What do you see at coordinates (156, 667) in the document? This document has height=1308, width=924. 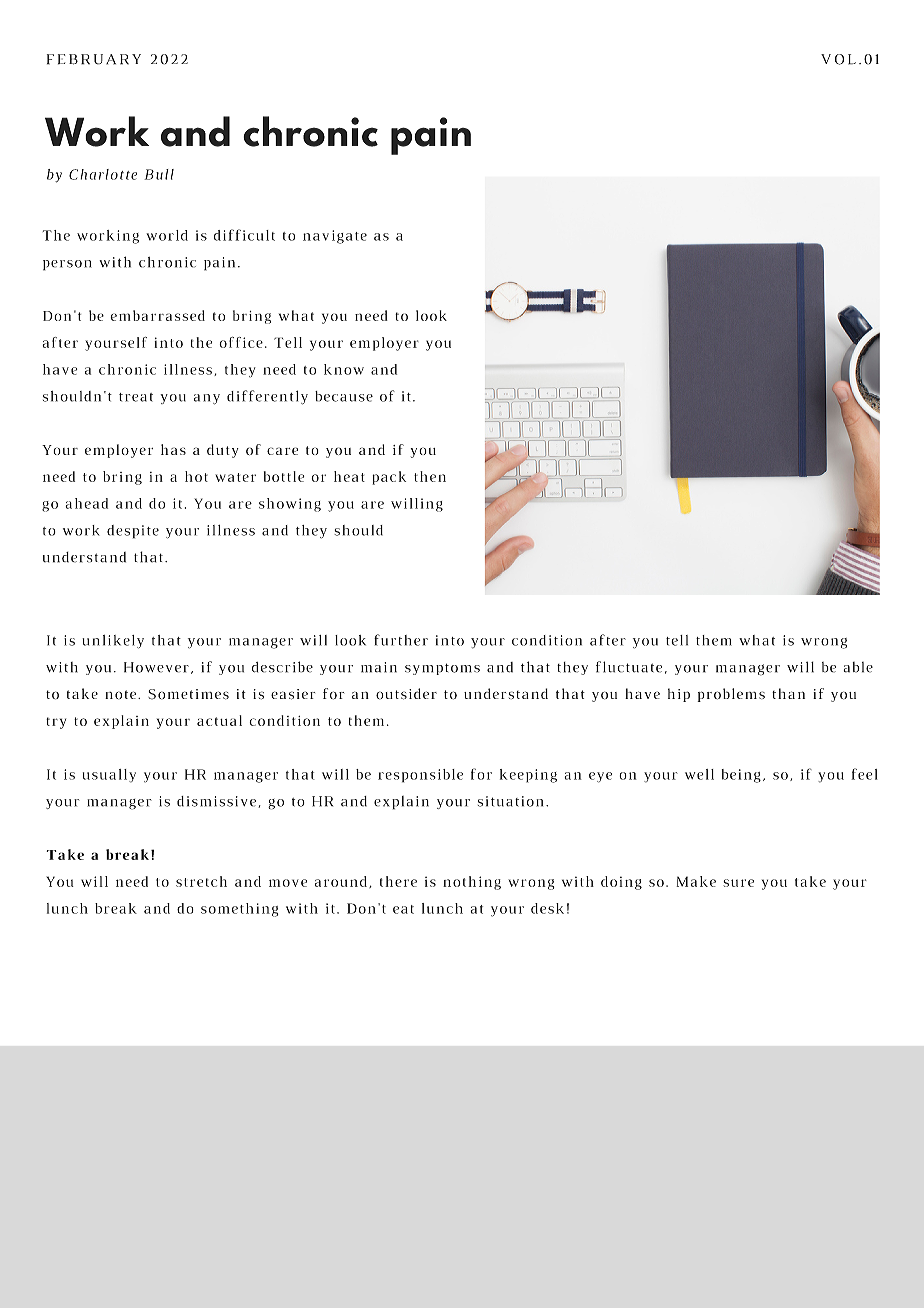 I see `However` at bounding box center [156, 667].
